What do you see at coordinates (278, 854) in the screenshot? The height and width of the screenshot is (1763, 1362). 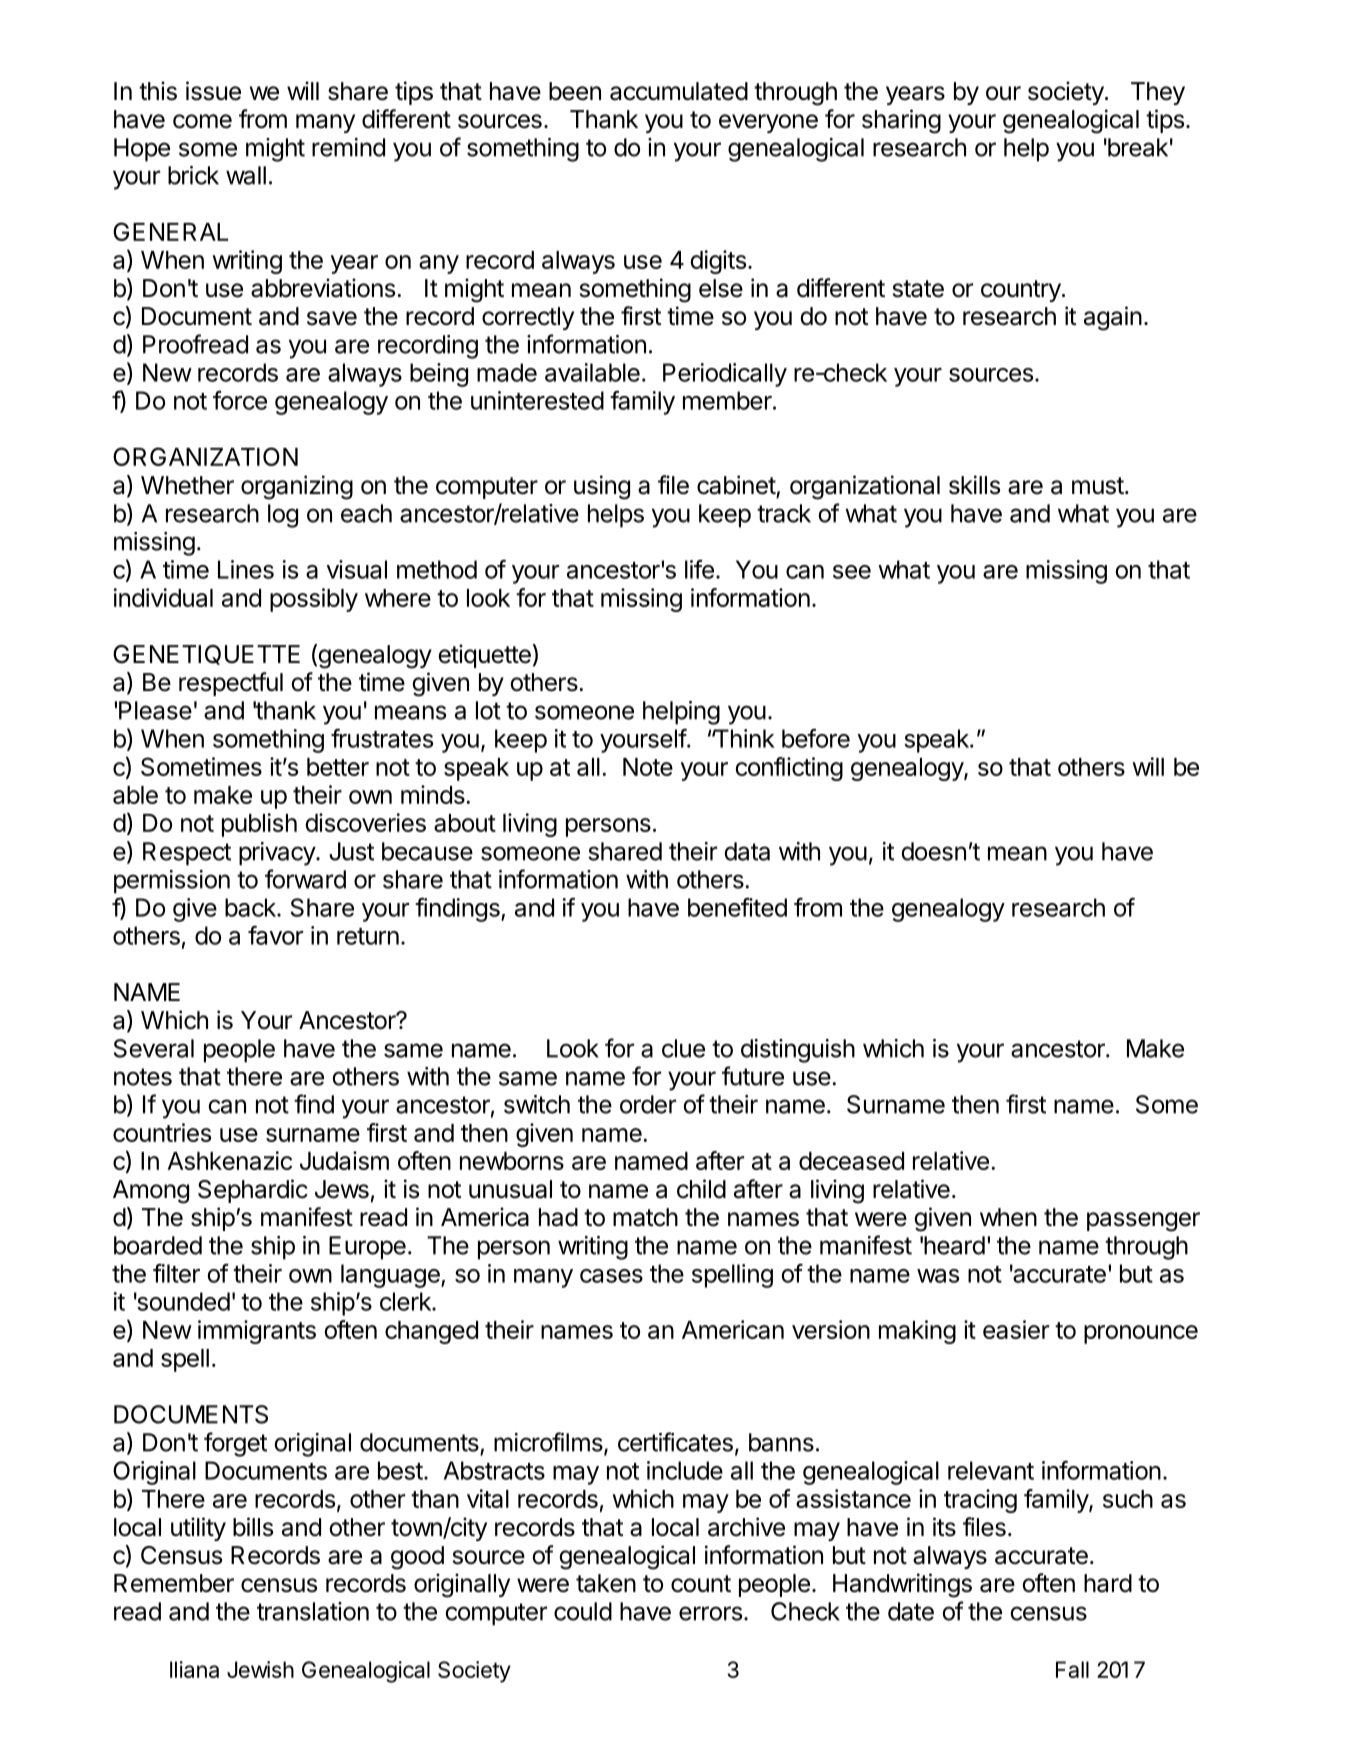 I see `privacy` at bounding box center [278, 854].
